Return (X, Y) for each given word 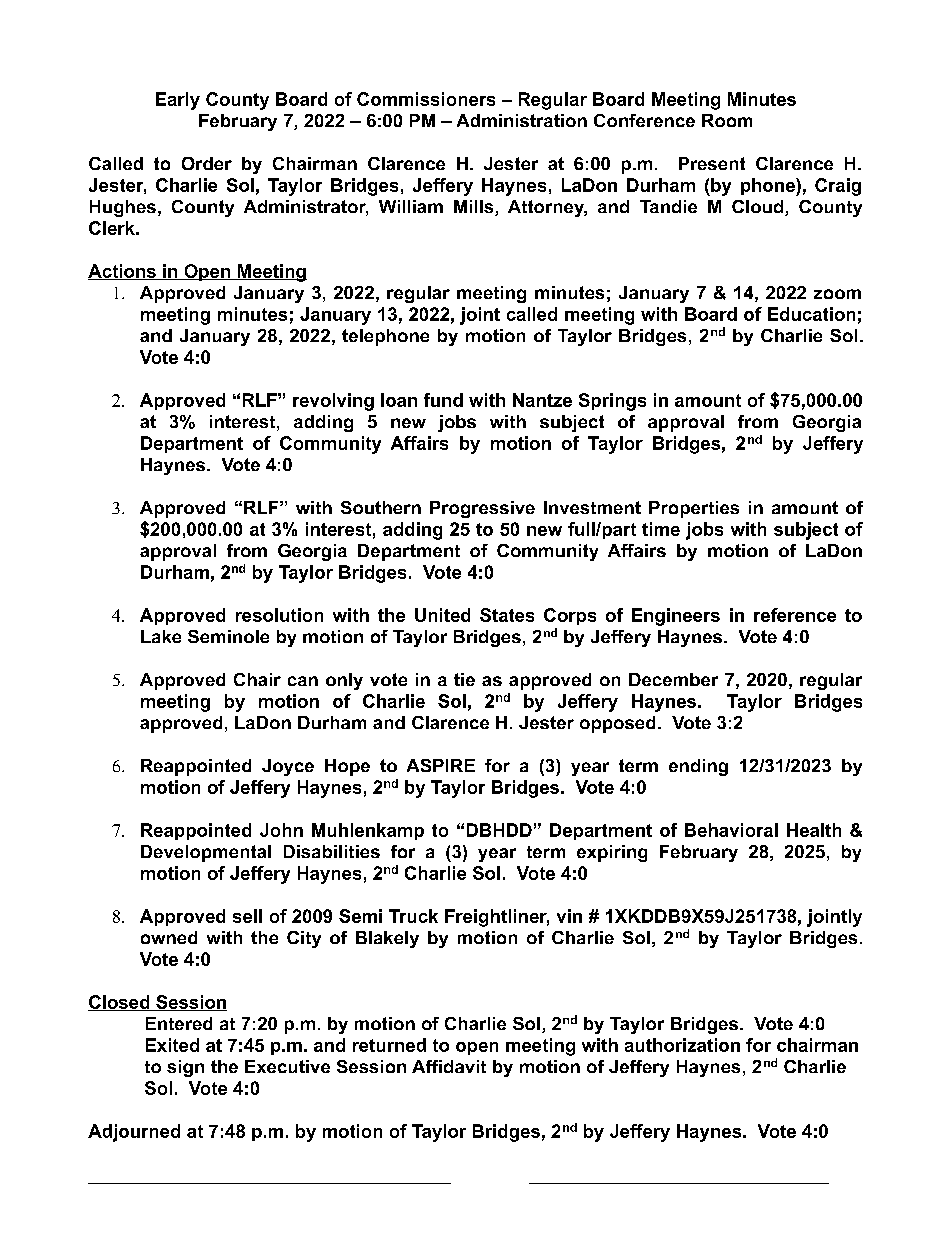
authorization (682, 1045)
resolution (279, 615)
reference (795, 615)
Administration (522, 120)
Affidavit (449, 1066)
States (507, 615)
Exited (172, 1045)
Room (727, 120)
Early (178, 101)
